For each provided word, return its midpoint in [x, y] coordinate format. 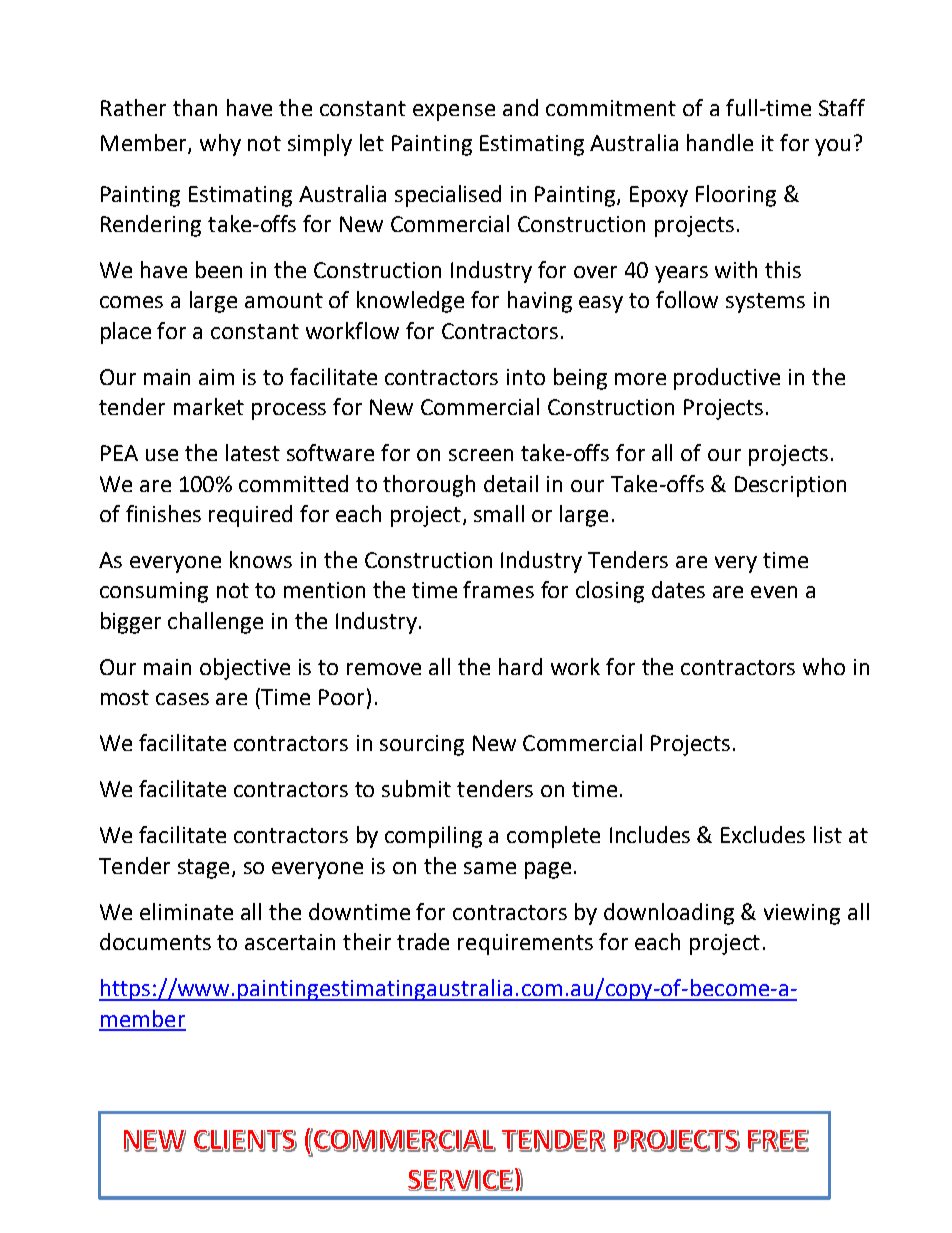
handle [720, 142]
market [209, 406]
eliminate [186, 911]
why [220, 145]
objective [245, 669]
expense [454, 112]
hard [520, 666]
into [526, 377]
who [824, 666]
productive [727, 379]
